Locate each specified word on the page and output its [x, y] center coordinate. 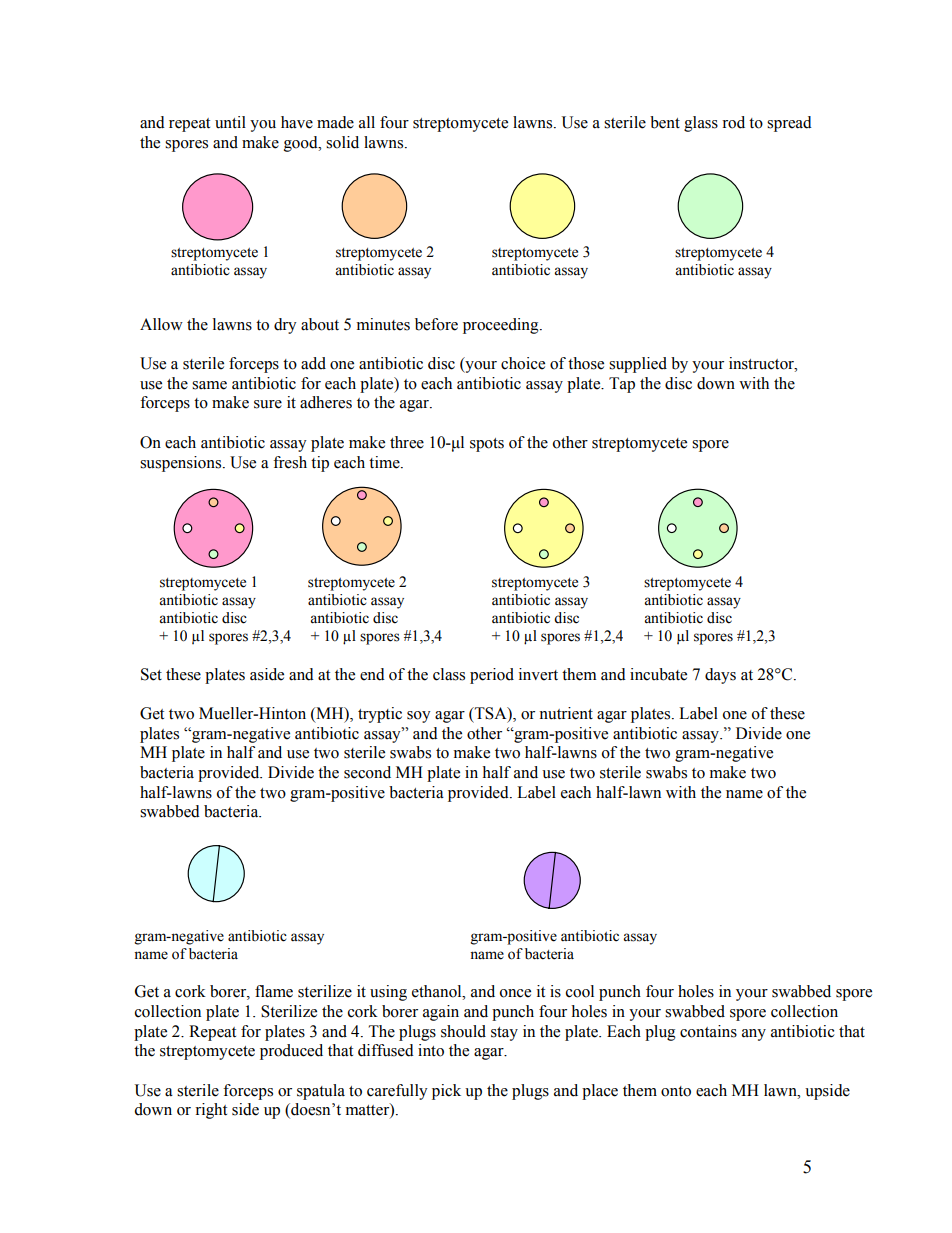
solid [342, 142]
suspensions [182, 464]
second [367, 772]
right [211, 1111]
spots [487, 445]
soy [419, 717]
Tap [622, 385]
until [230, 122]
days [720, 676]
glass [701, 124]
